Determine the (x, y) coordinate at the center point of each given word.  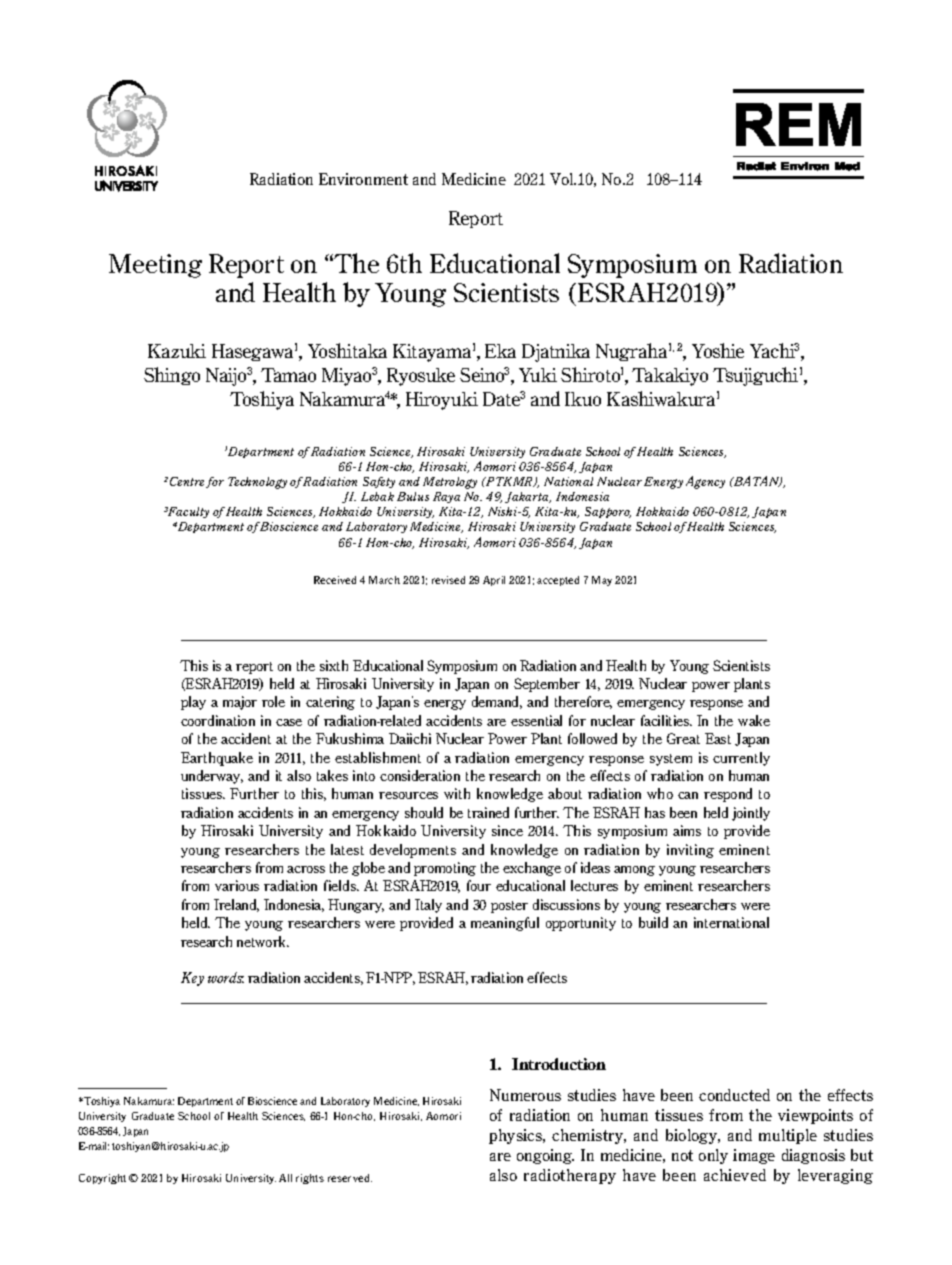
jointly (751, 814)
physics (517, 1136)
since (507, 830)
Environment (363, 179)
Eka (500, 351)
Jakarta (528, 497)
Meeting (155, 266)
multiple (788, 1136)
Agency (705, 482)
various (237, 885)
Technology (257, 483)
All (285, 1178)
